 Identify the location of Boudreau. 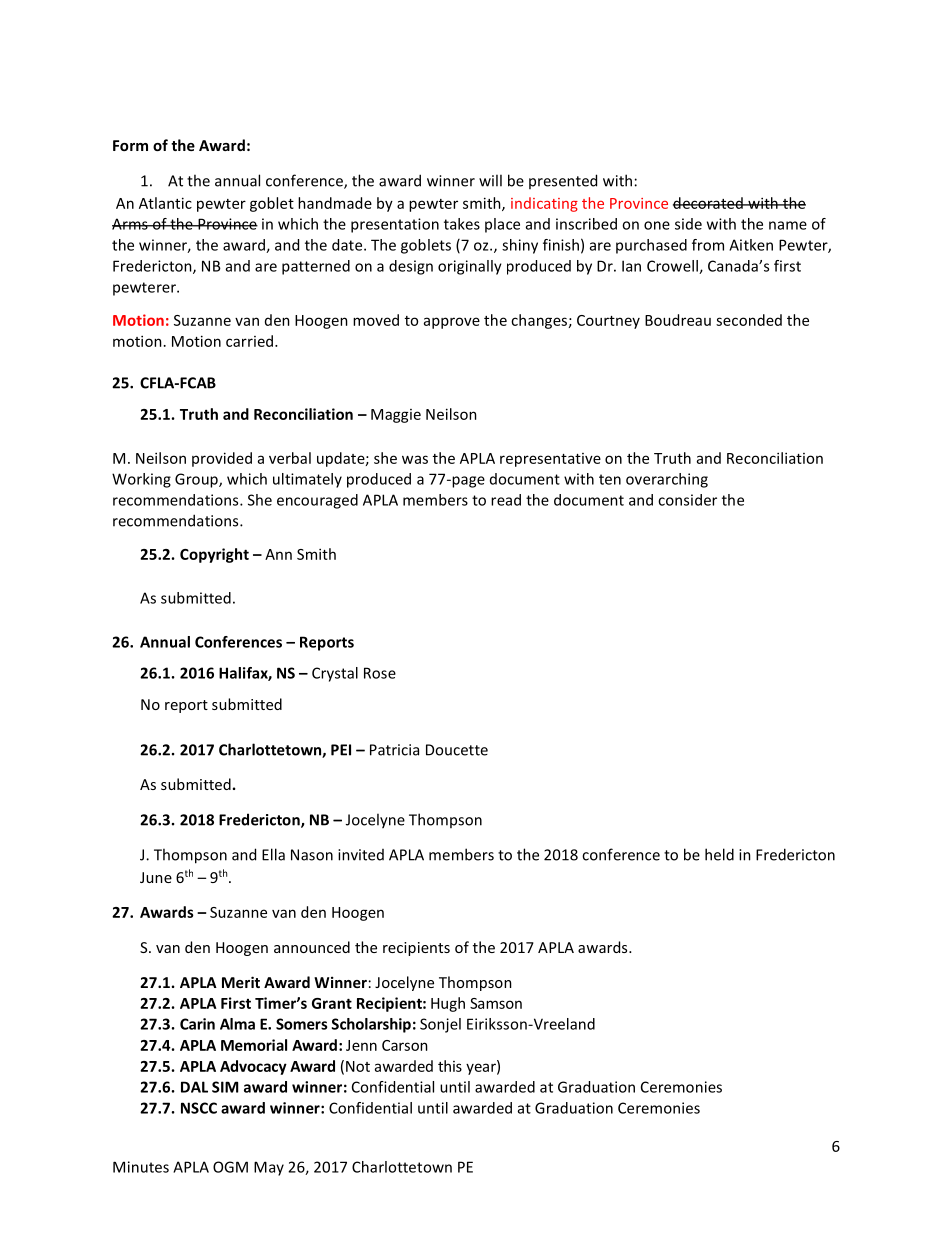
(678, 320).
